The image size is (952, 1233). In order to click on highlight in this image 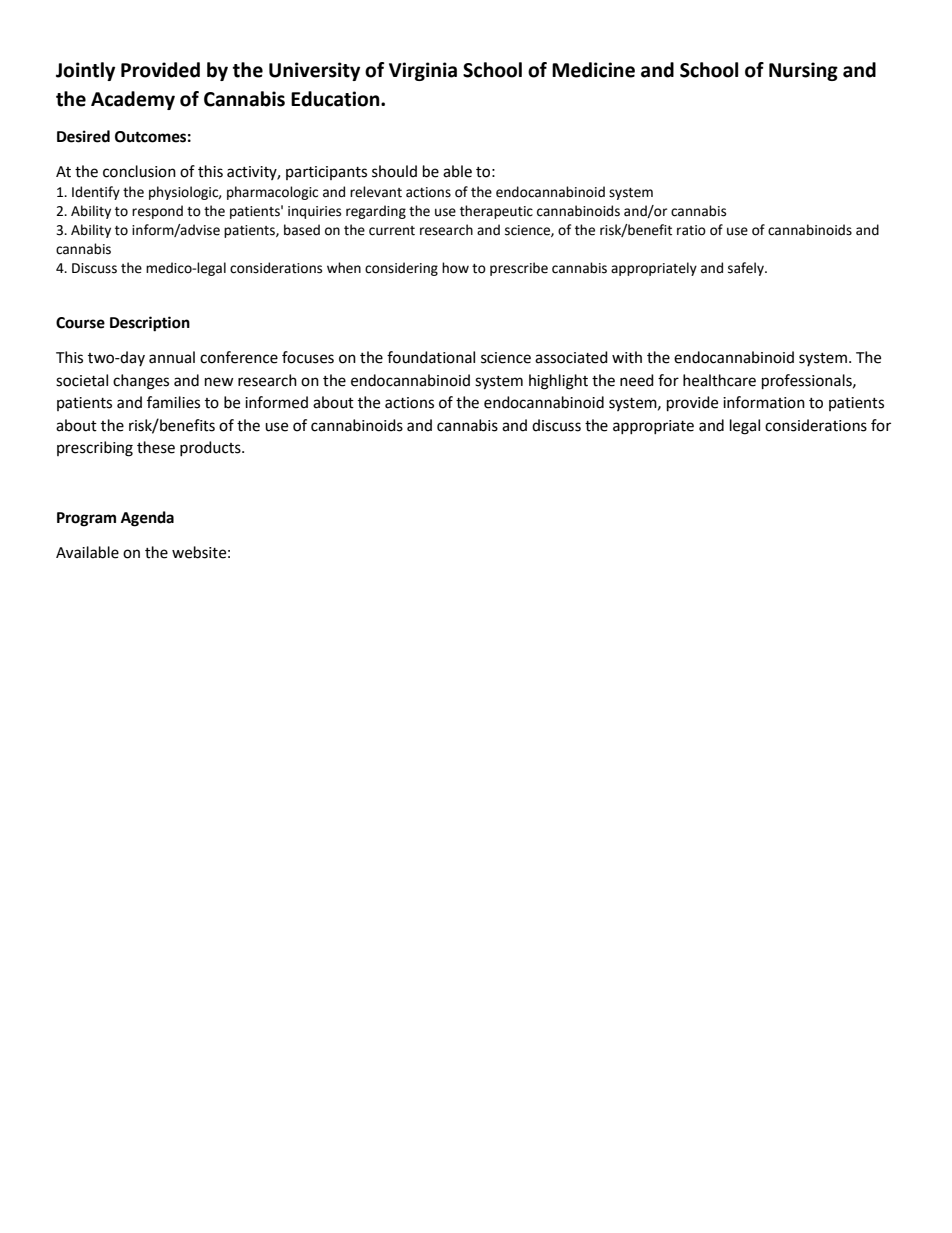, I will do `click(558, 382)`.
